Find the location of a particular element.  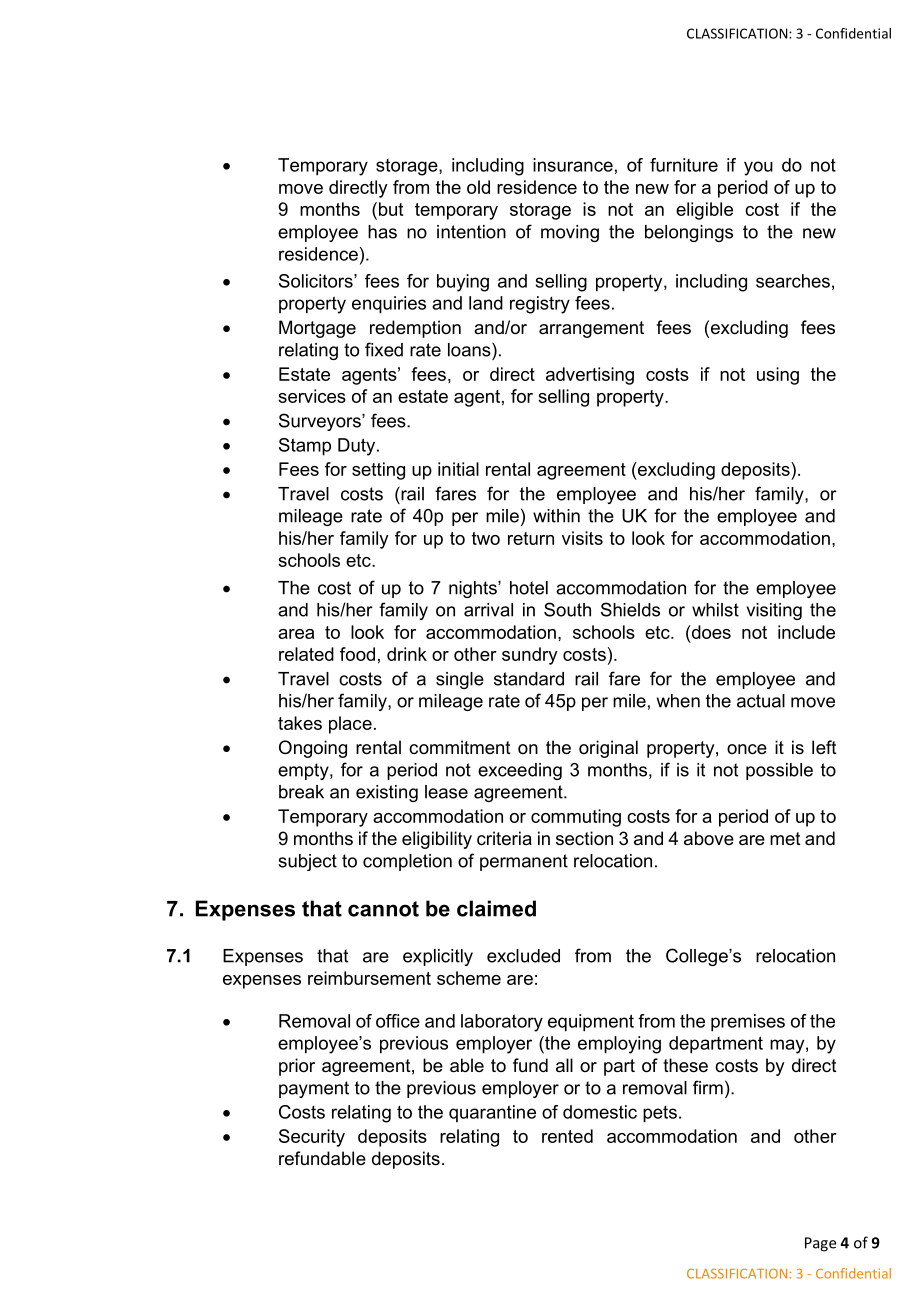

but is located at coordinates (389, 209).
